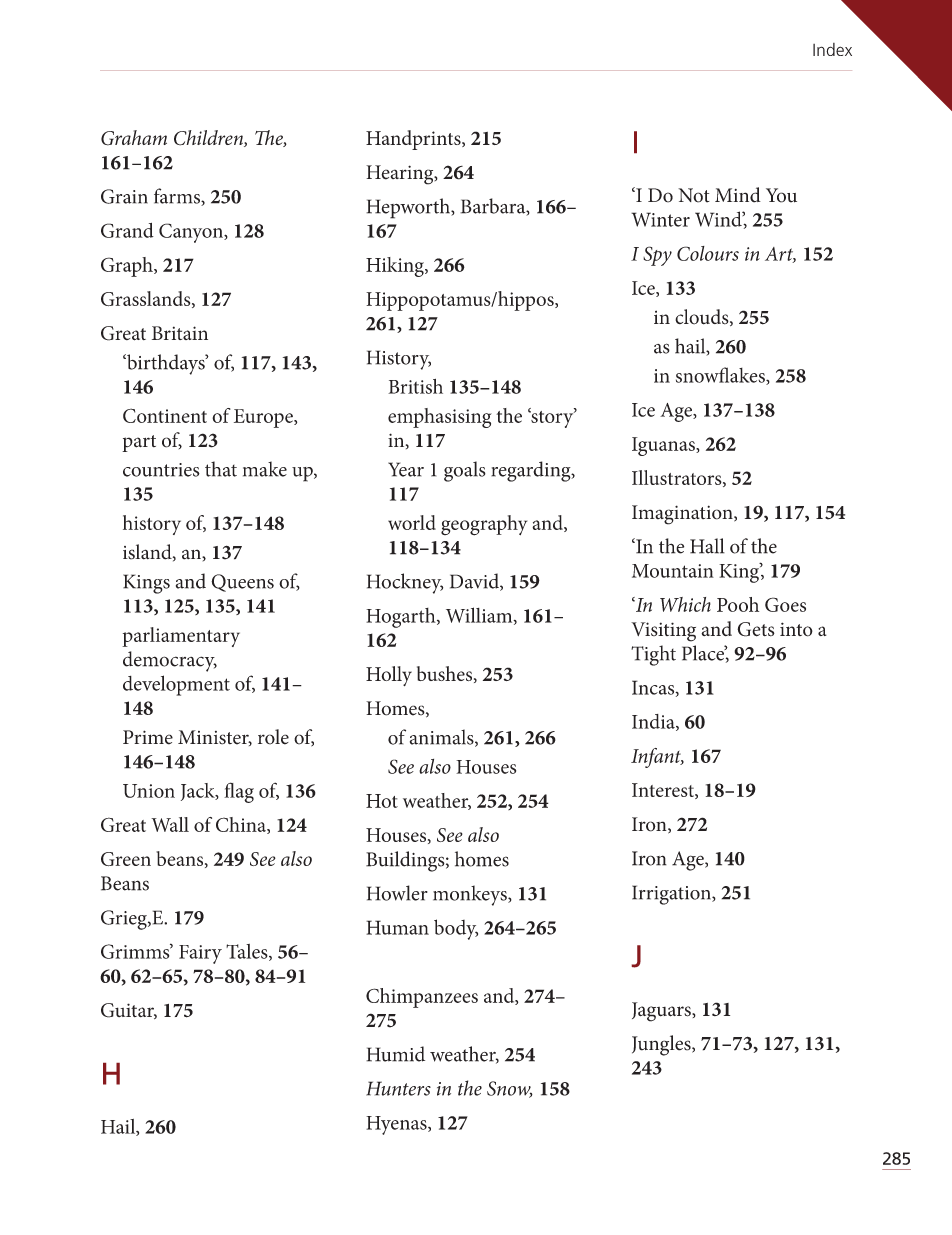 The height and width of the document is (1235, 952). Describe the element at coordinates (738, 604) in the document. I see `Pooh` at that location.
